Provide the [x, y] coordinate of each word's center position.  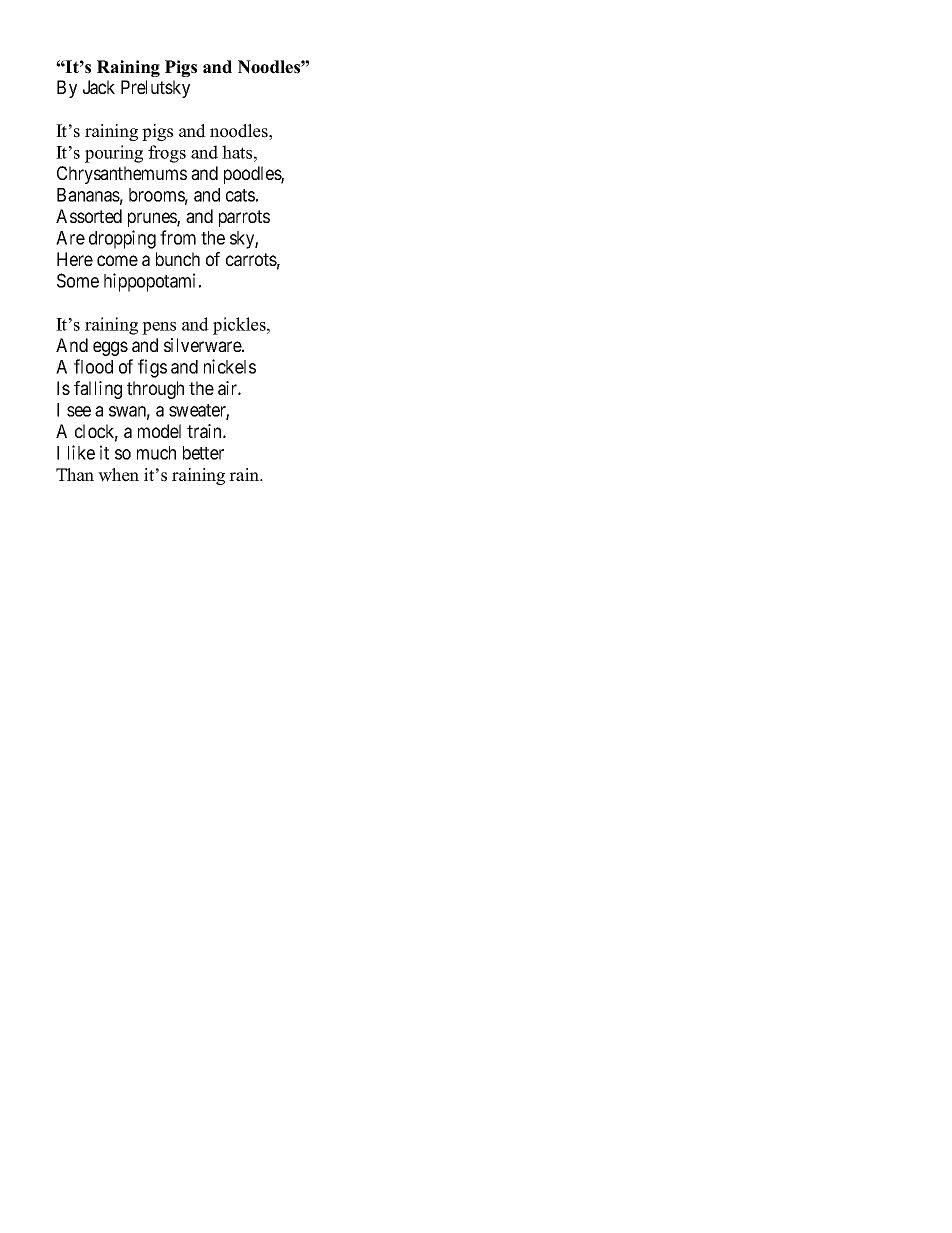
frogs [167, 154]
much [156, 453]
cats [240, 195]
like [81, 452]
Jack [99, 87]
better [203, 453]
